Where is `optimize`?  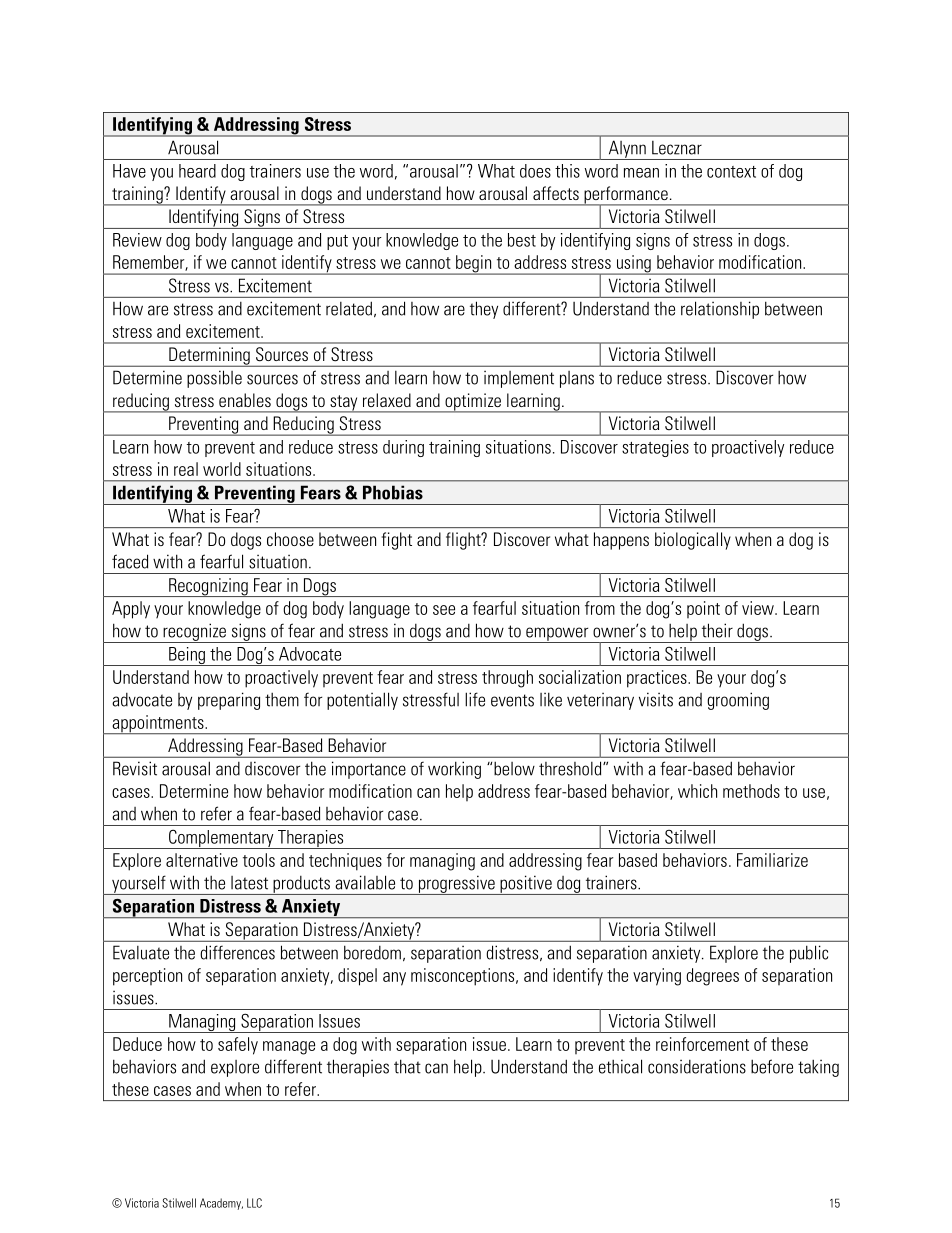 optimize is located at coordinates (473, 403).
